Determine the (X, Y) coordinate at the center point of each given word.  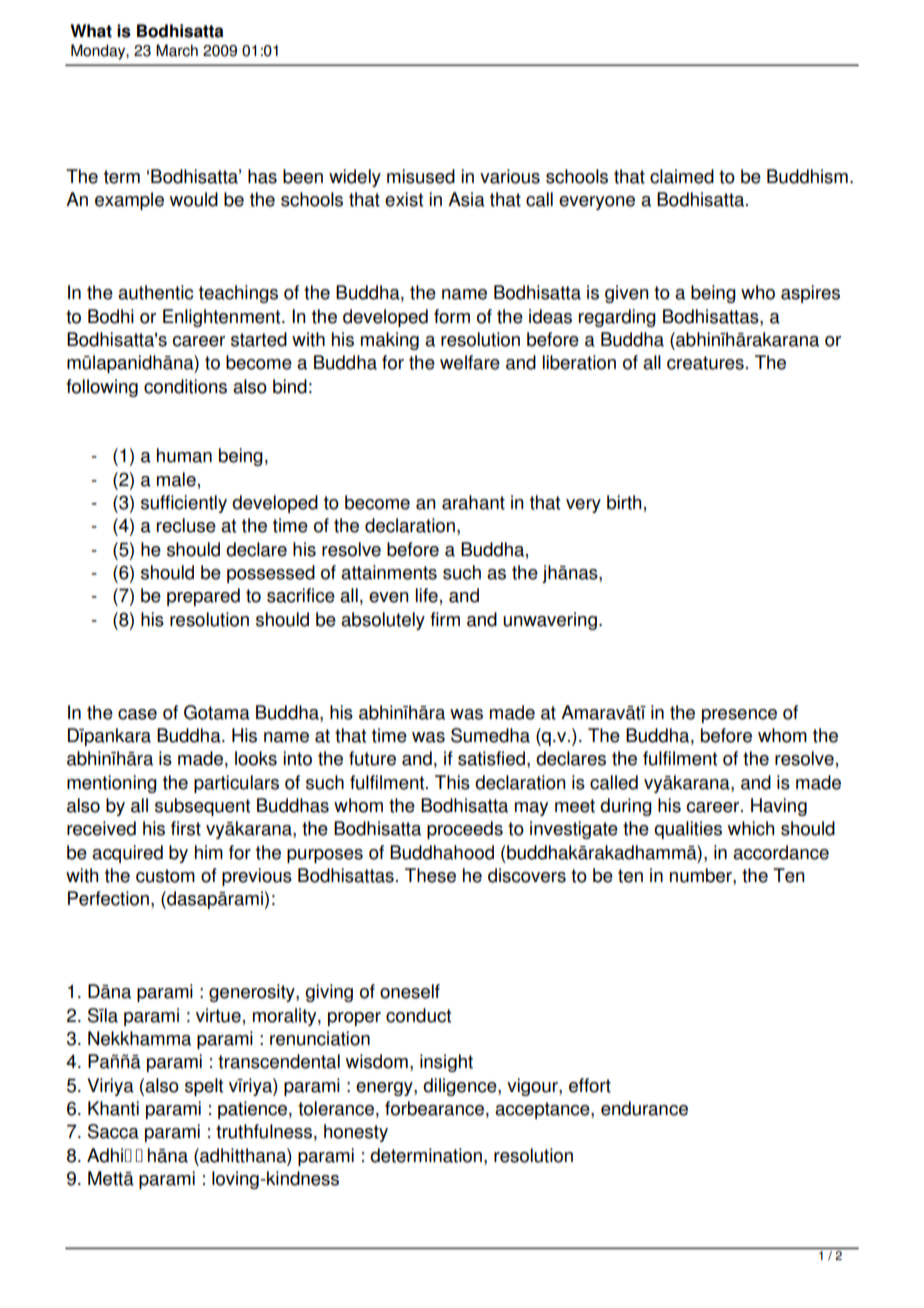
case (137, 714)
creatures (705, 363)
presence (739, 716)
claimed (682, 176)
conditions (185, 386)
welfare (470, 362)
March (177, 50)
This (452, 782)
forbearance (434, 1108)
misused (421, 176)
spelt (204, 1087)
